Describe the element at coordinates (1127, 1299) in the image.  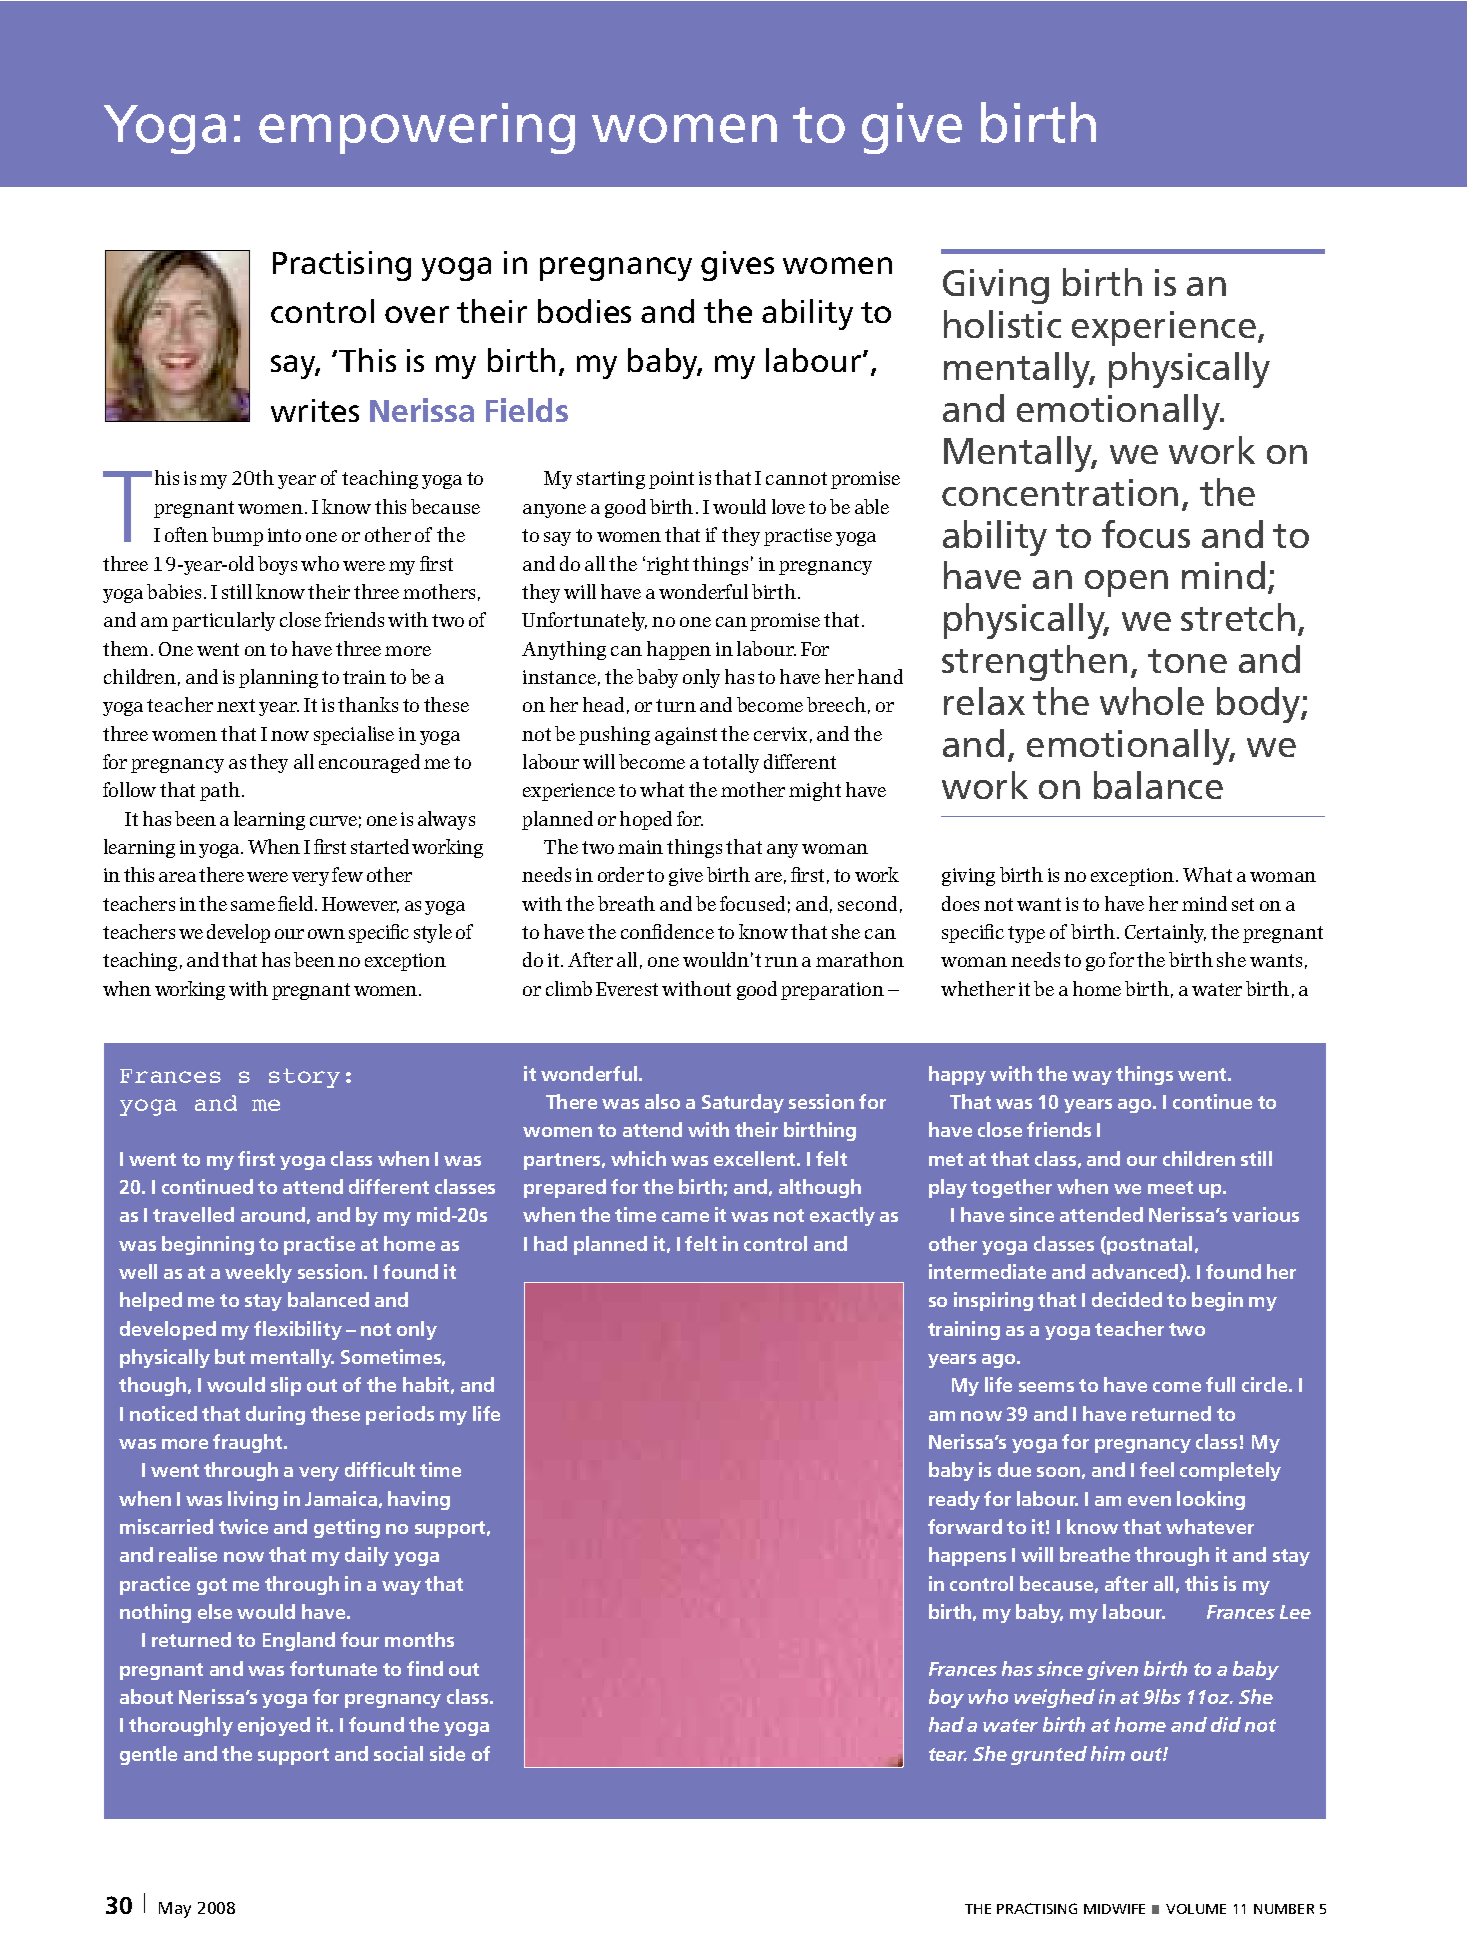
I see `decided` at that location.
